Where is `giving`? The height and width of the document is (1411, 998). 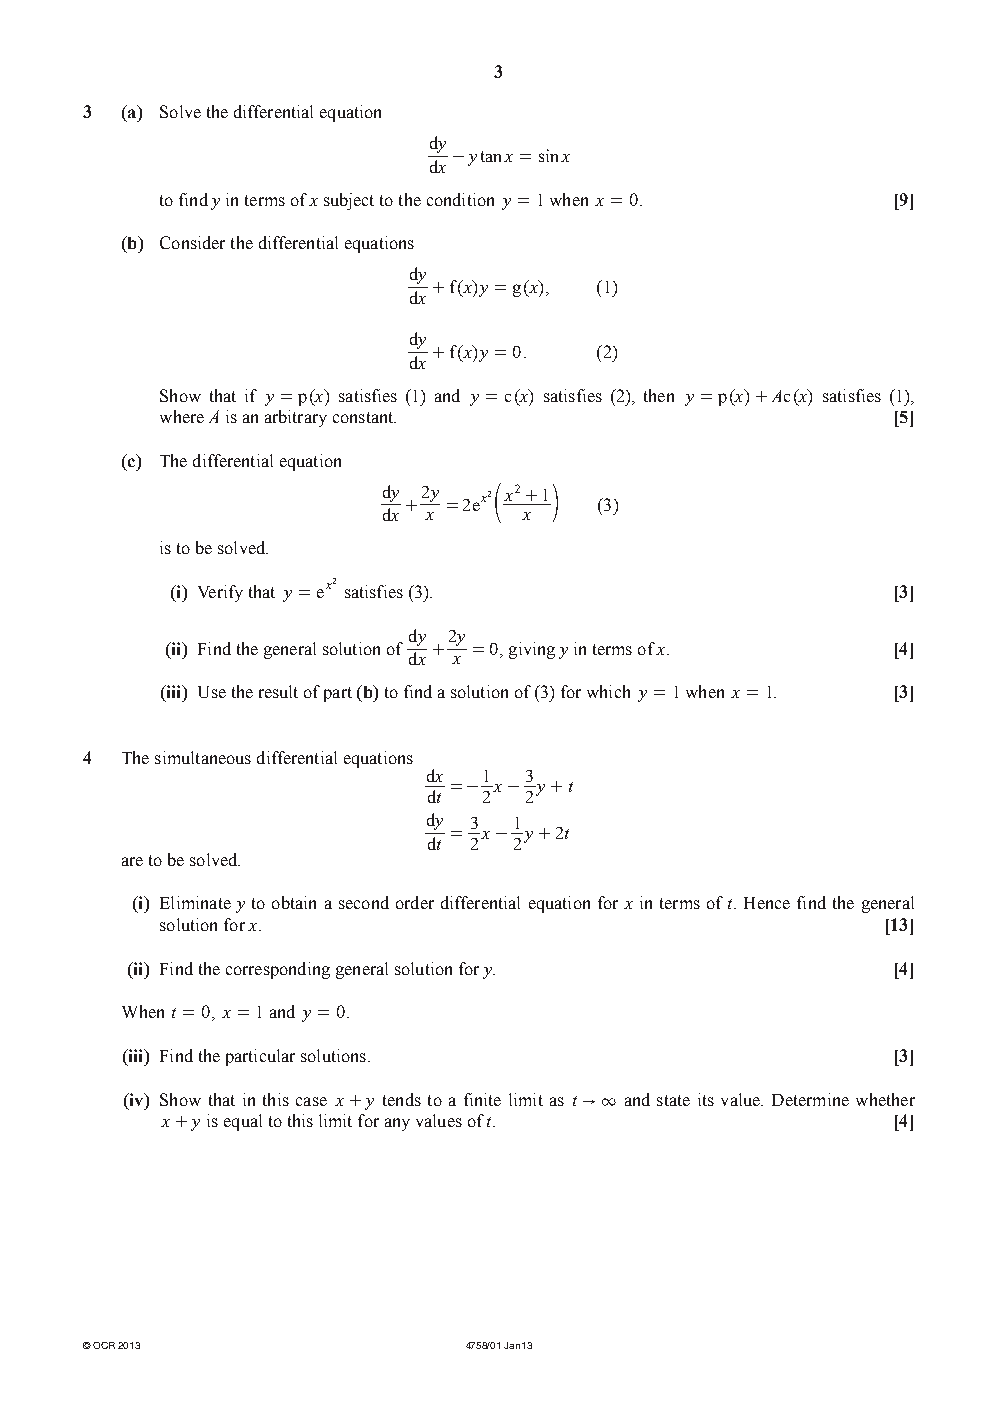
giving is located at coordinates (532, 650).
